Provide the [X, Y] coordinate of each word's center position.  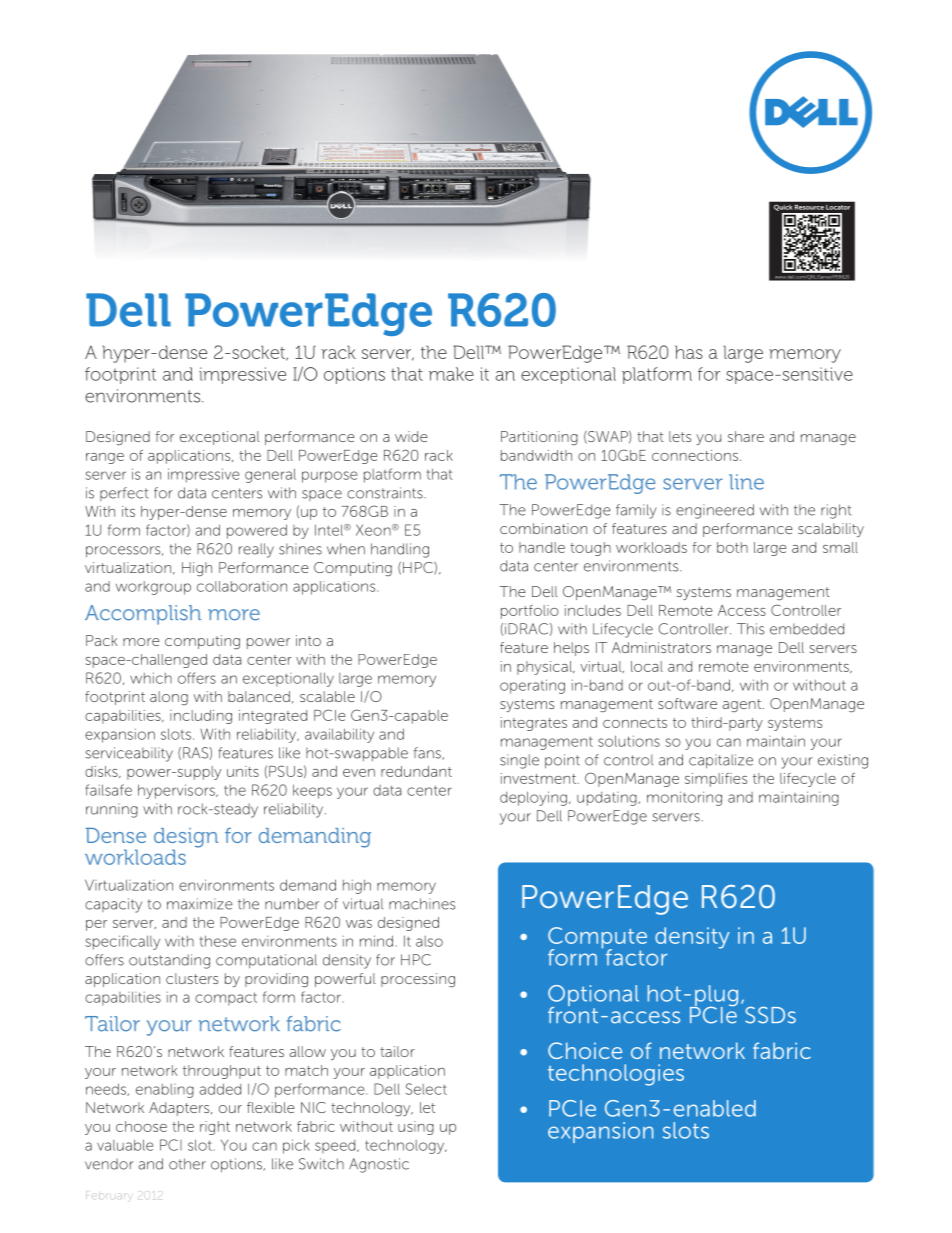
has [689, 352]
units [243, 771]
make [451, 374]
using [416, 1128]
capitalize [721, 761]
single [519, 761]
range [105, 458]
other [187, 1164]
